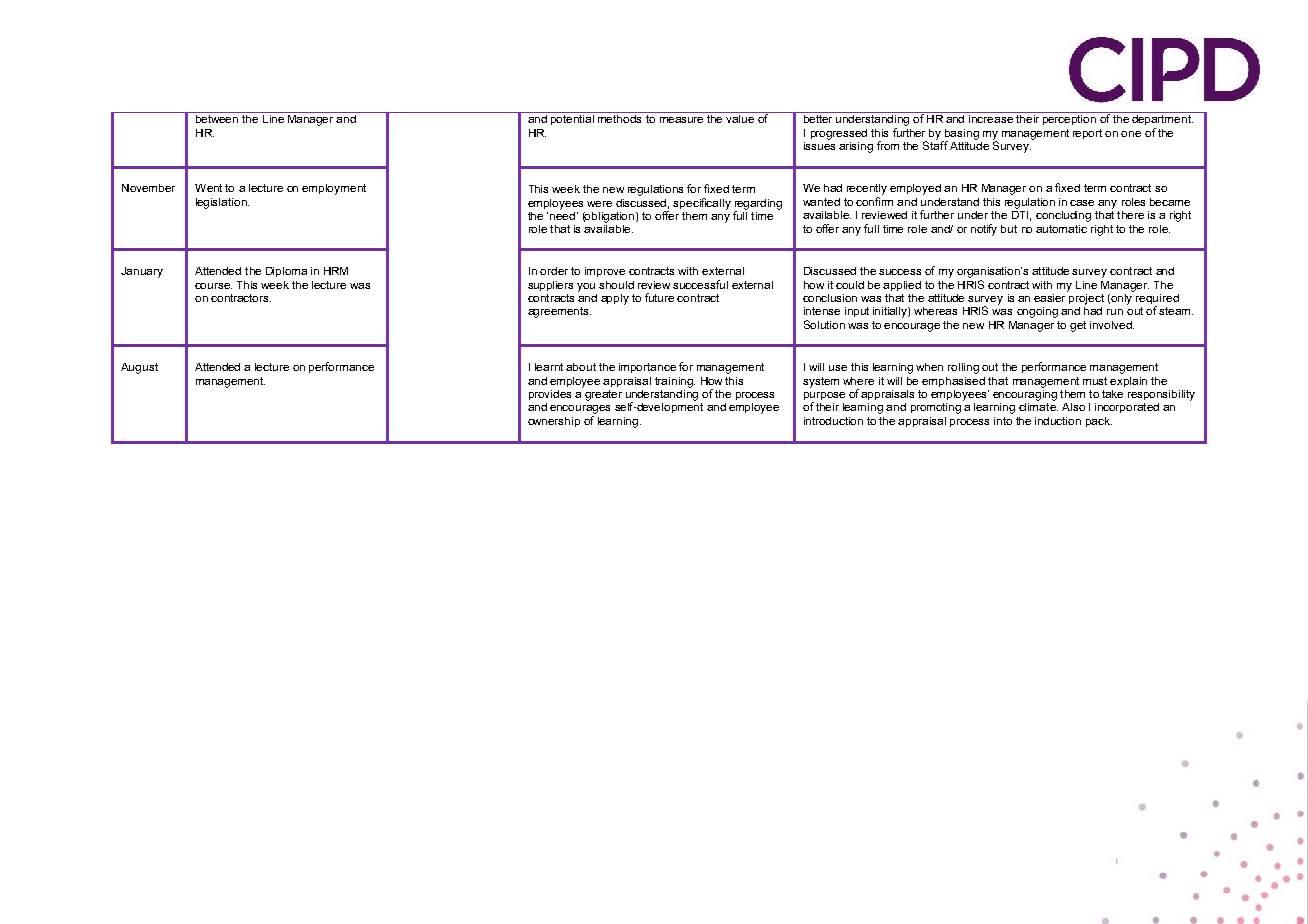 The width and height of the screenshot is (1308, 924). I want to click on ownership, so click(554, 422).
